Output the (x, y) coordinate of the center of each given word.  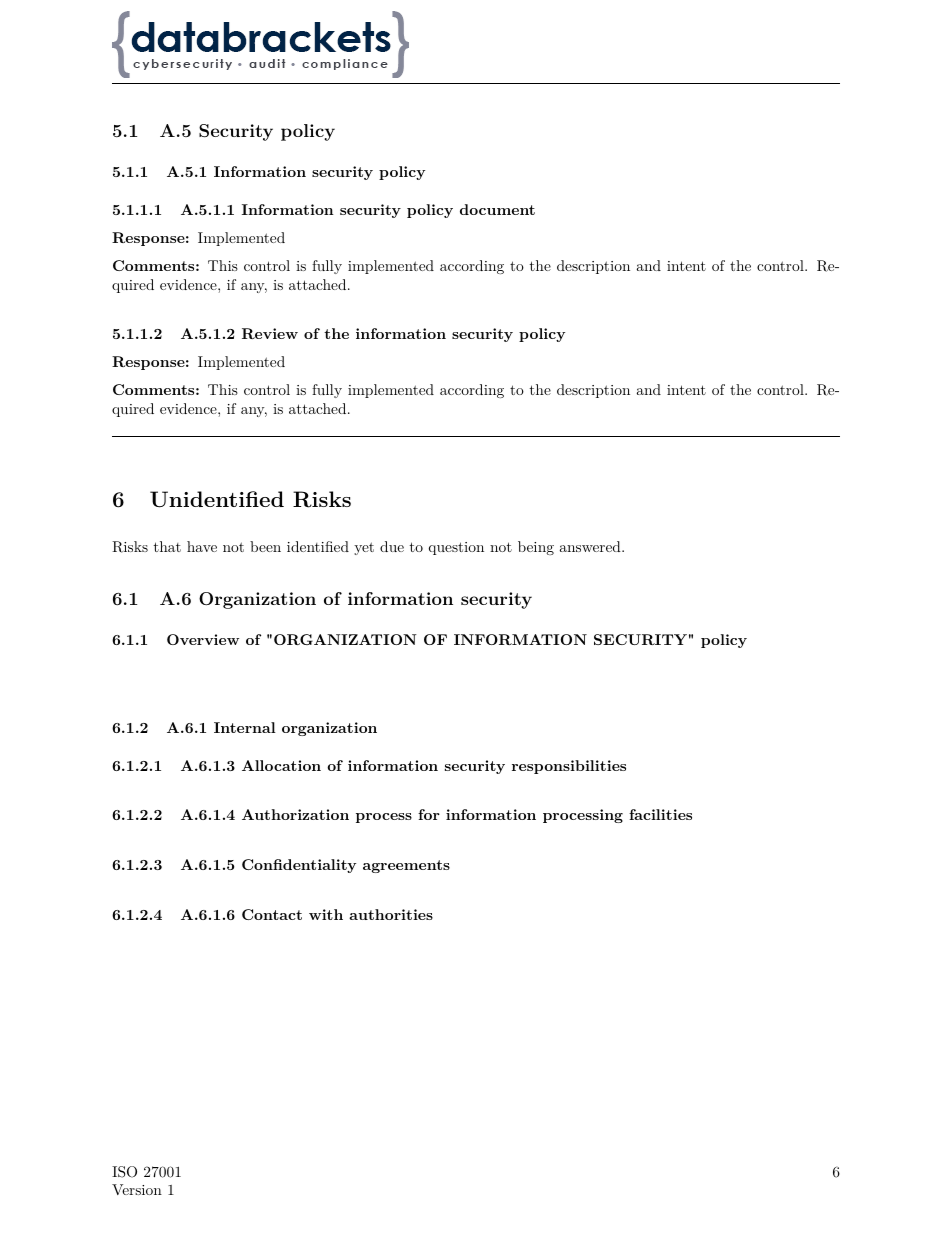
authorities (391, 914)
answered (591, 546)
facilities (660, 814)
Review (270, 333)
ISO (124, 1172)
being (536, 548)
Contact (272, 914)
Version (137, 1189)
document (497, 209)
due (392, 546)
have (202, 546)
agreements (406, 866)
